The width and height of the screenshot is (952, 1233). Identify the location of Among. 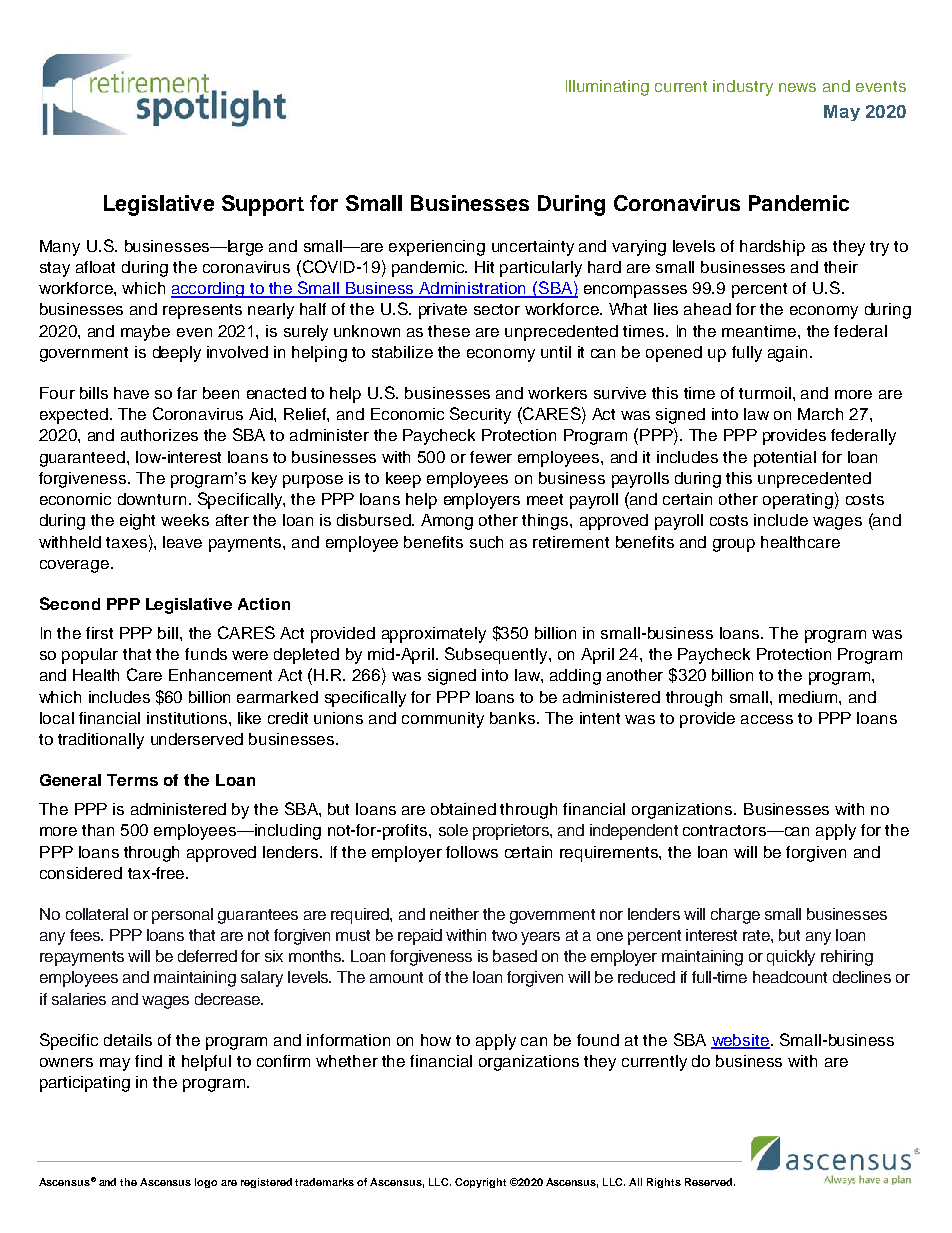
(447, 522).
